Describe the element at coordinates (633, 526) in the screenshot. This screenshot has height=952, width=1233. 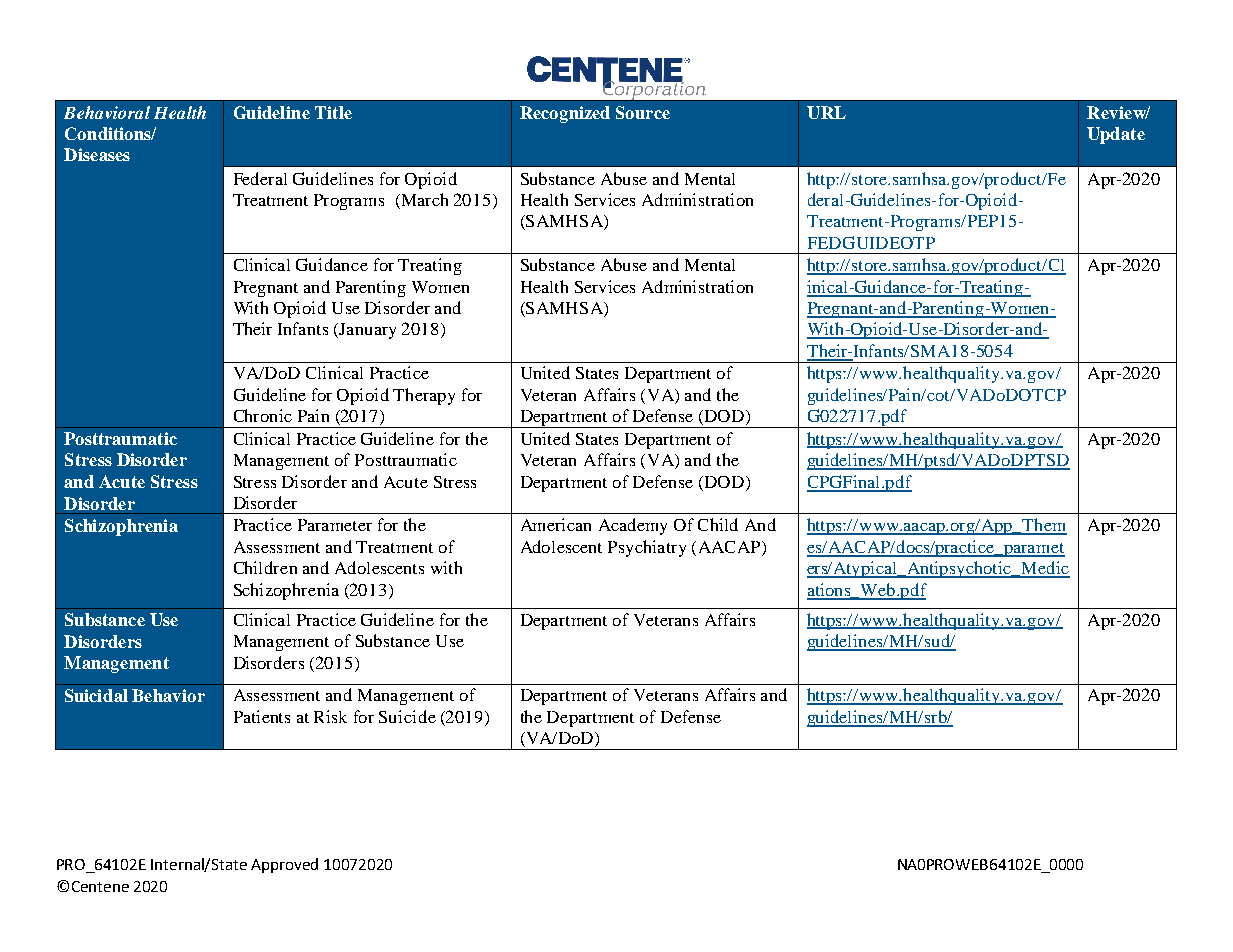
I see `Academy` at that location.
